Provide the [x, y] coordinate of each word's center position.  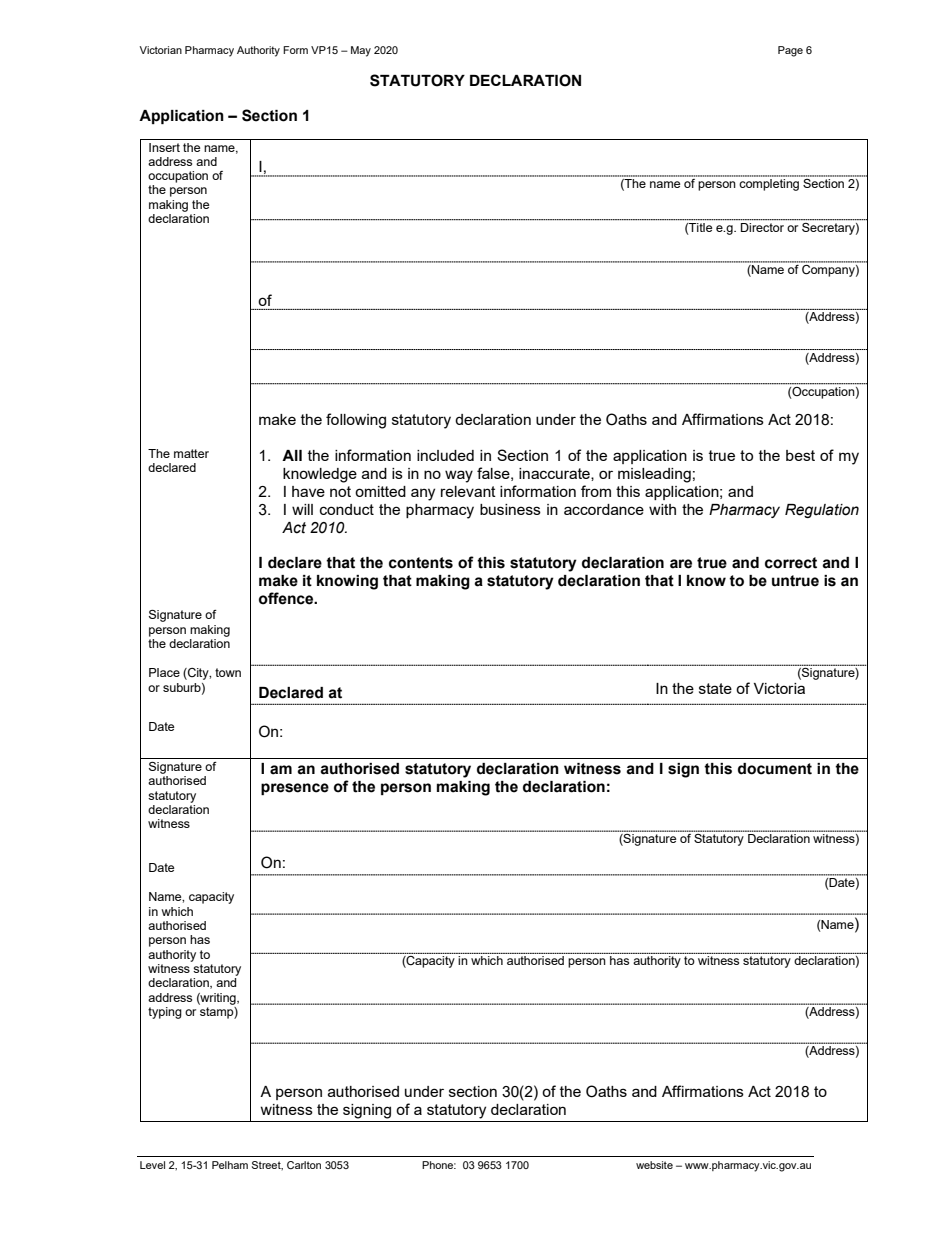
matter [191, 453]
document [775, 769]
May [361, 51]
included [445, 455]
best [800, 455]
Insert [164, 147]
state [715, 688]
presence [295, 789]
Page [790, 51]
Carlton [304, 1165]
